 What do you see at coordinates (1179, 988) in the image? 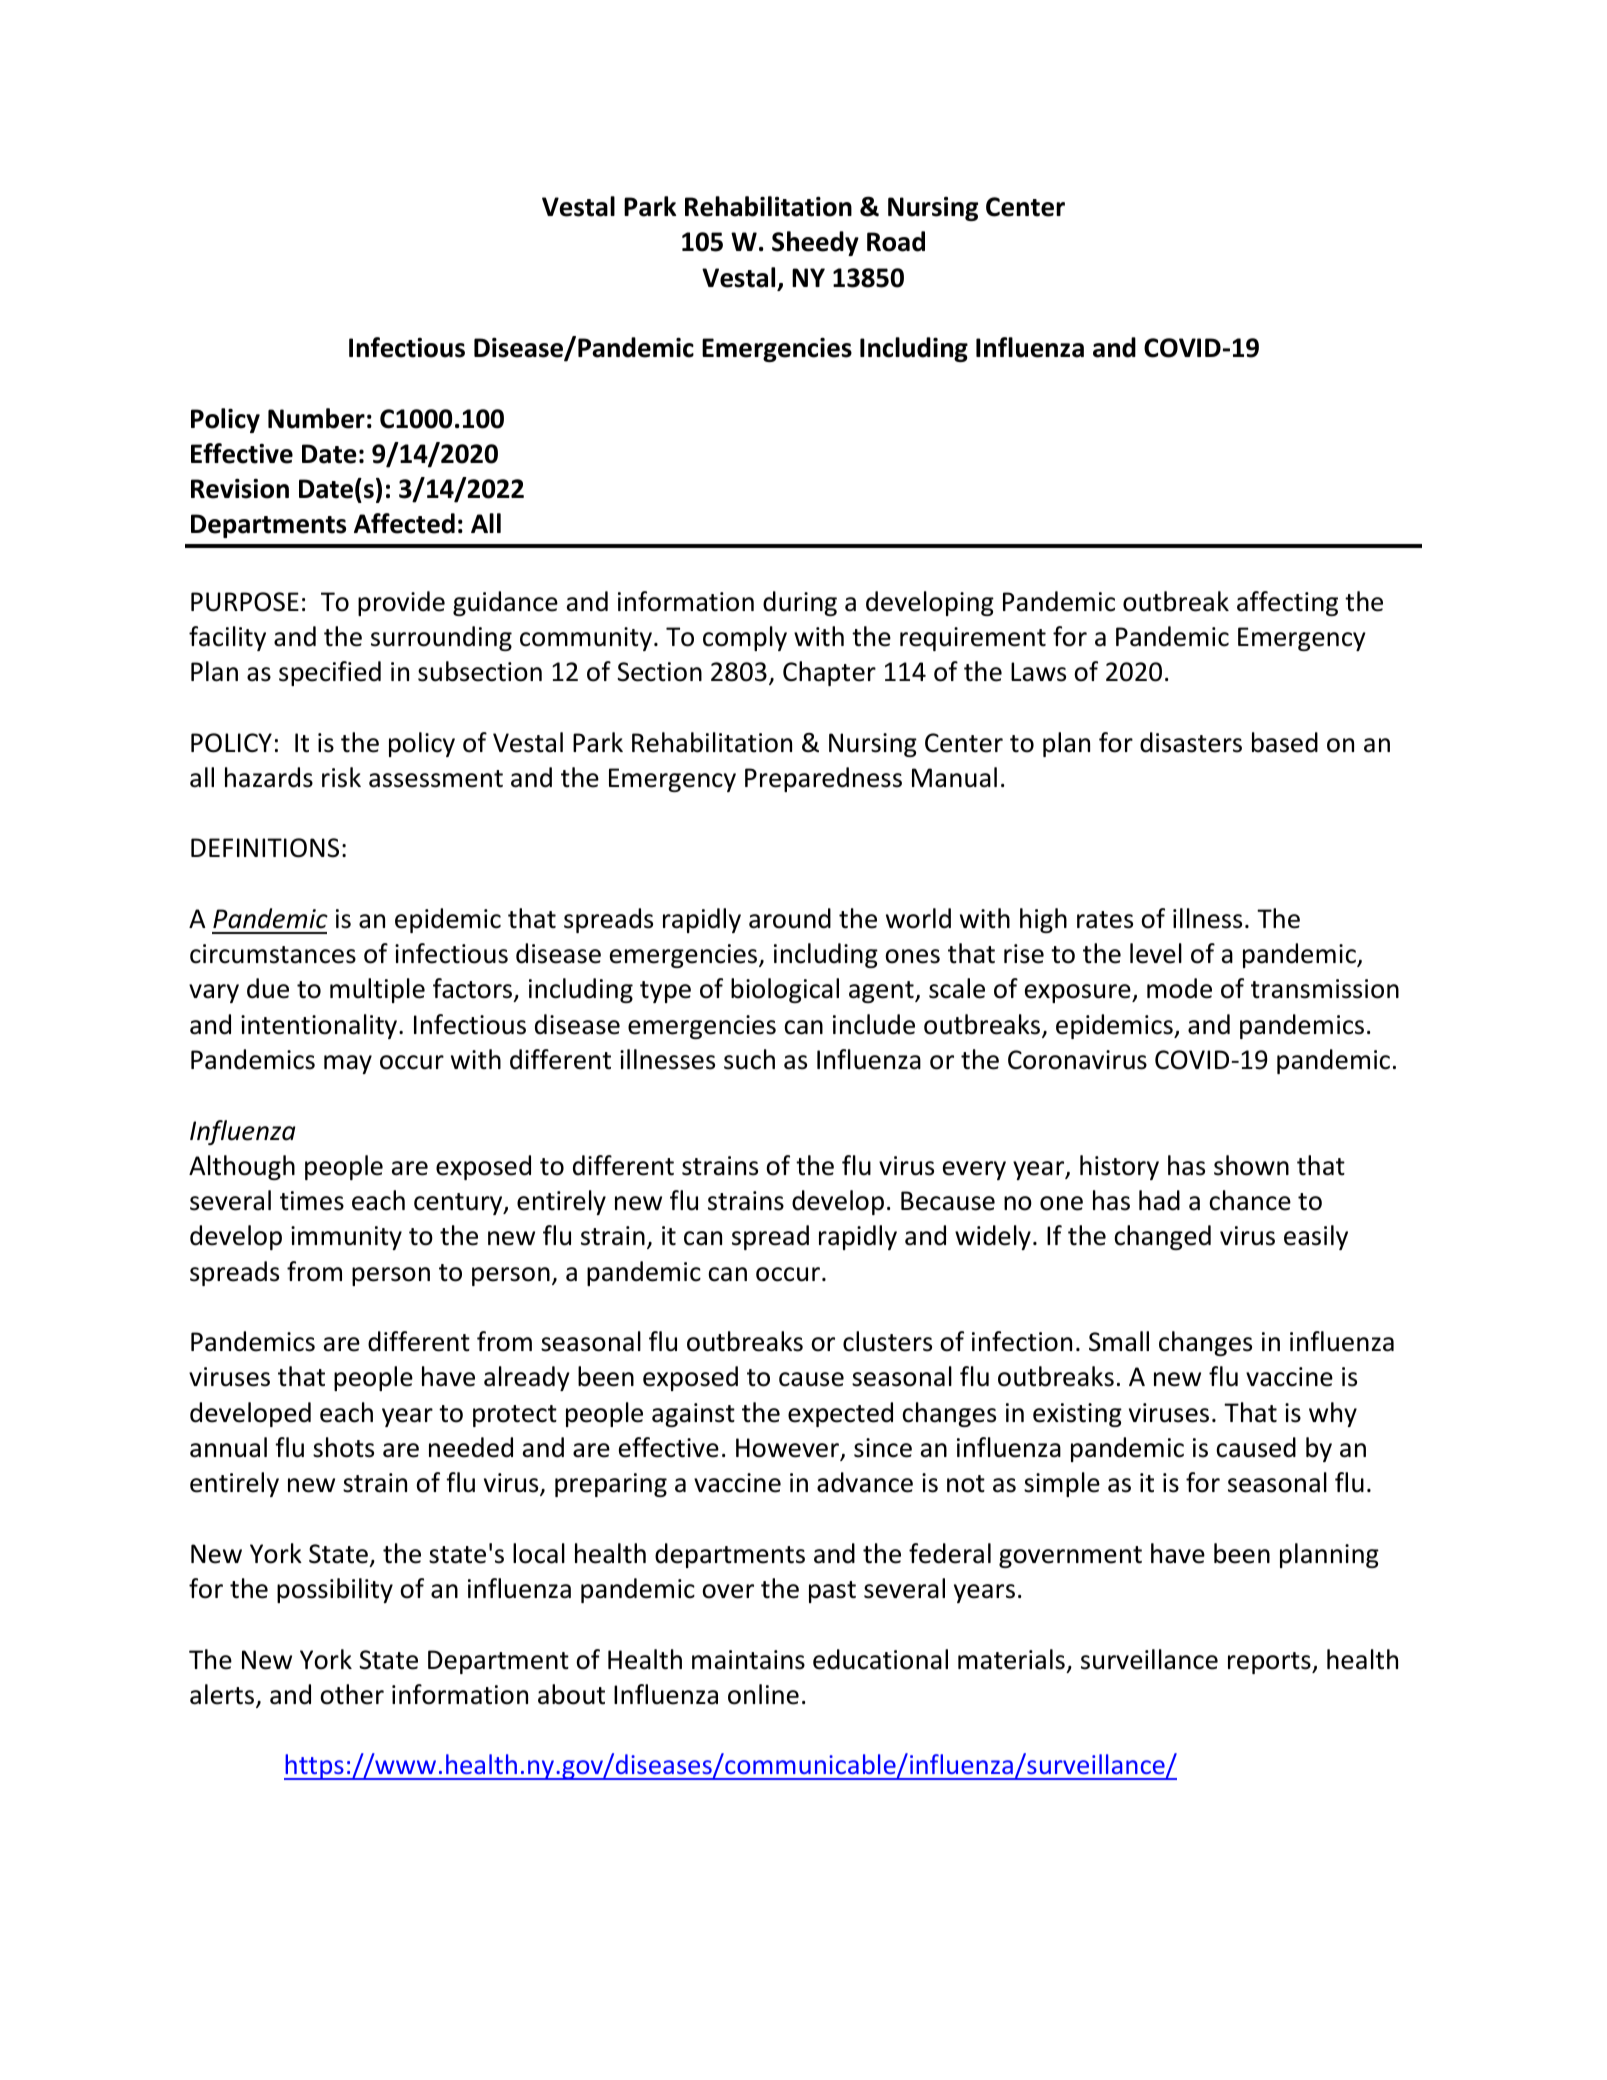
I see `mode` at bounding box center [1179, 988].
